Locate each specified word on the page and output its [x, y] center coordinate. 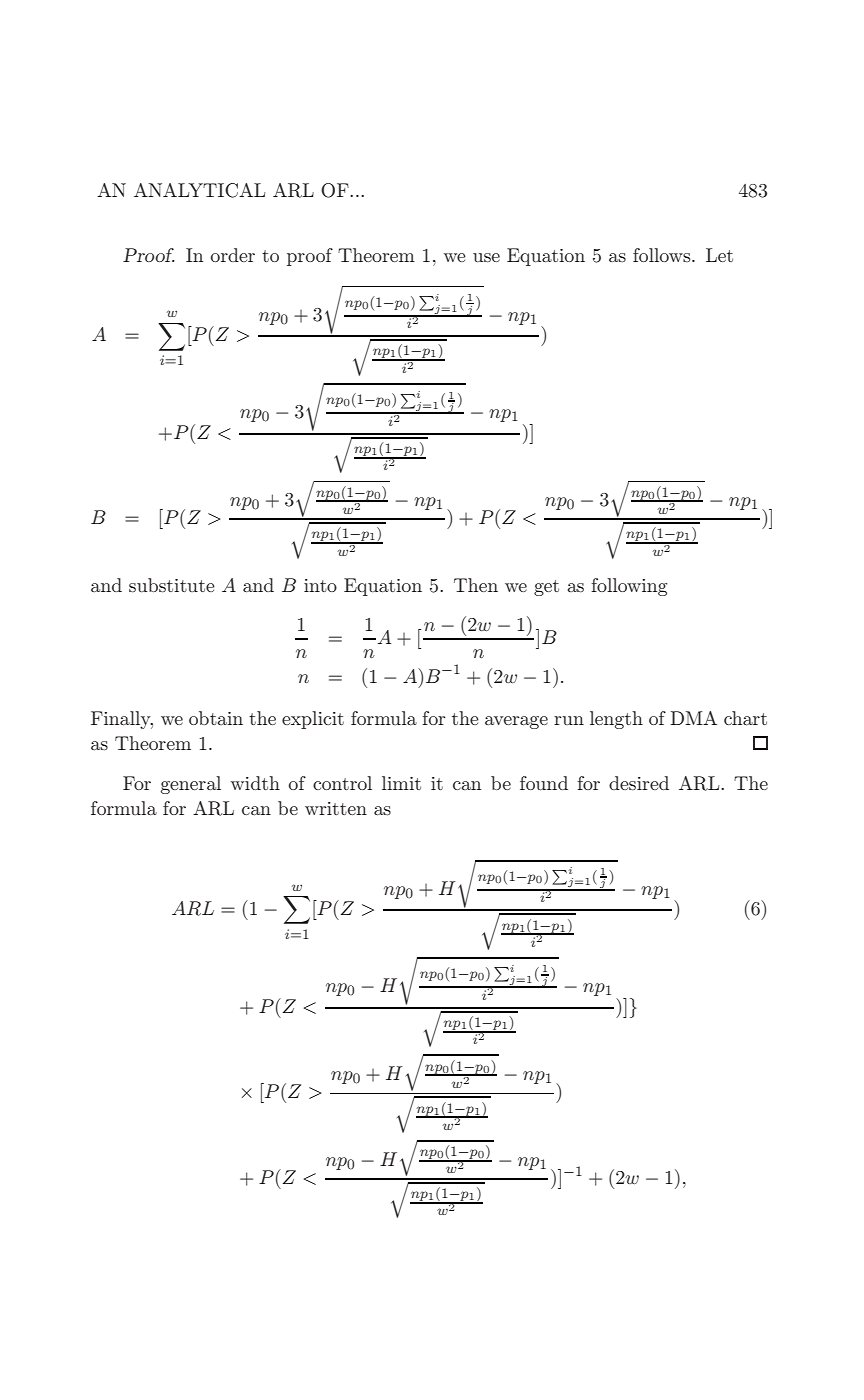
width [255, 783]
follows [663, 255]
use [486, 258]
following [629, 587]
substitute [172, 585]
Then [476, 585]
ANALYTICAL [199, 190]
